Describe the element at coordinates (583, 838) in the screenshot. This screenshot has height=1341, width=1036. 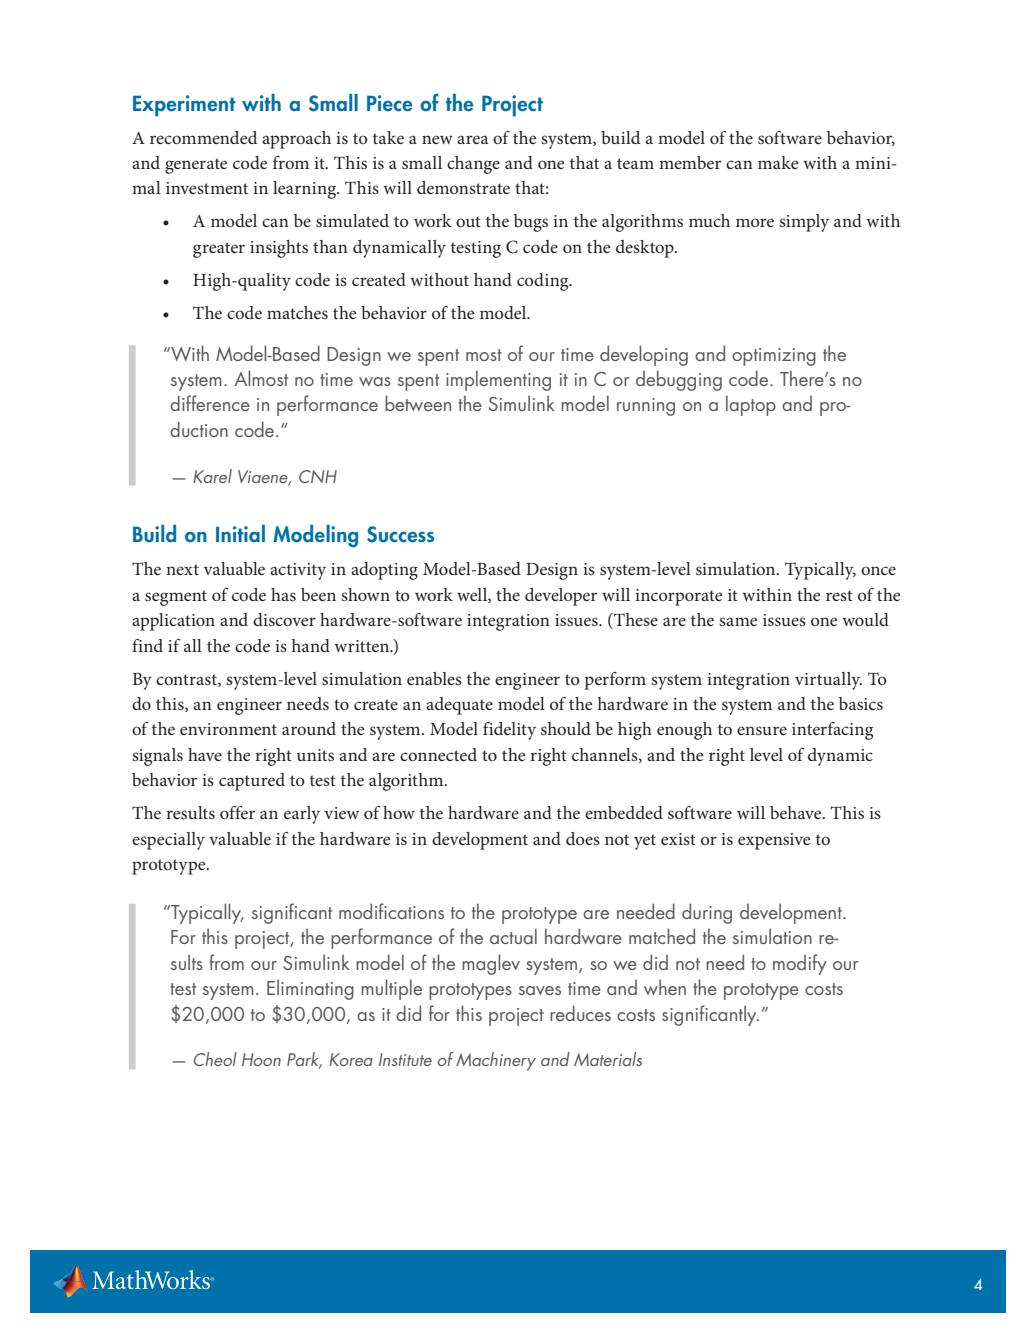
I see `does` at that location.
